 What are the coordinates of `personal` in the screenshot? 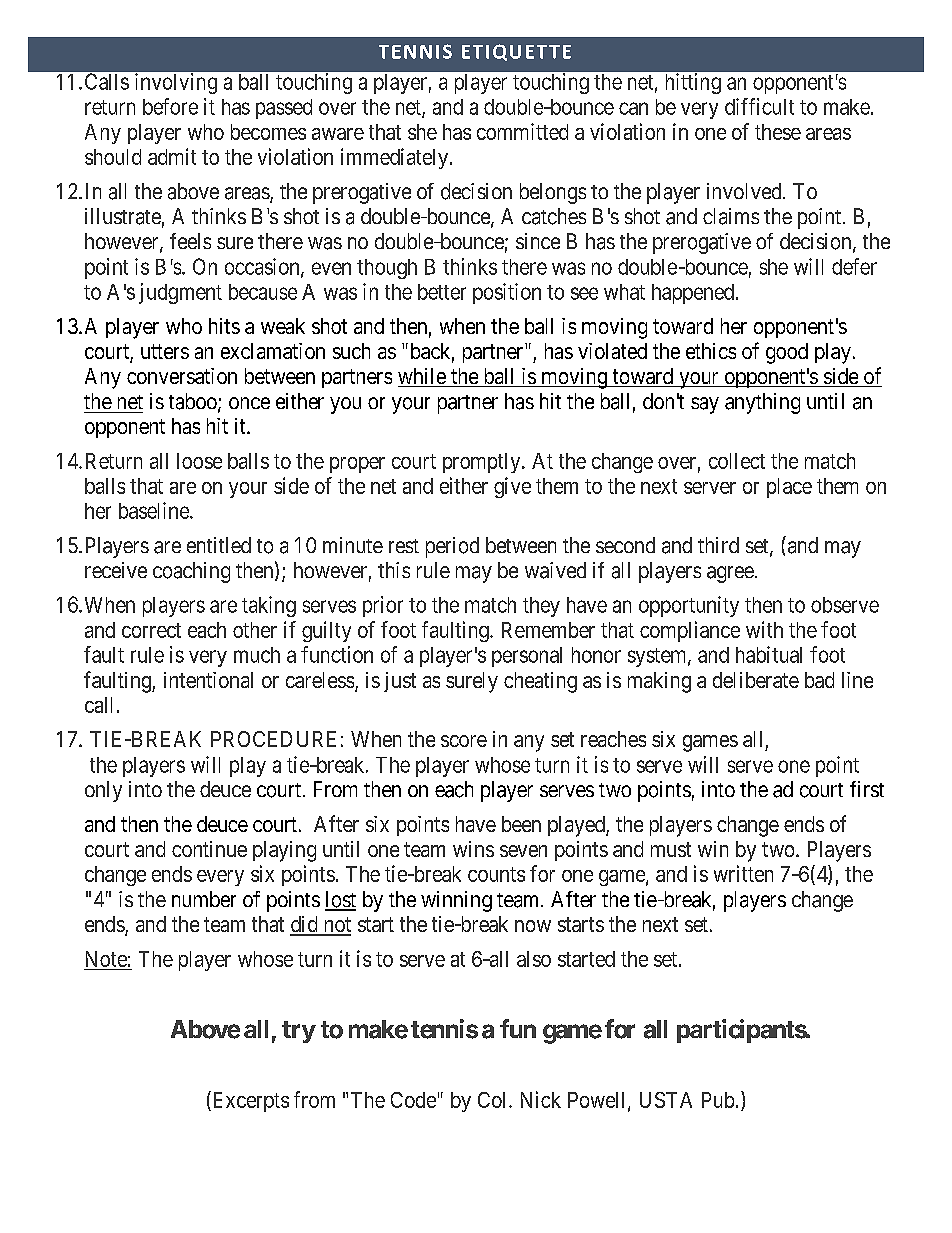 It's located at (527, 657).
